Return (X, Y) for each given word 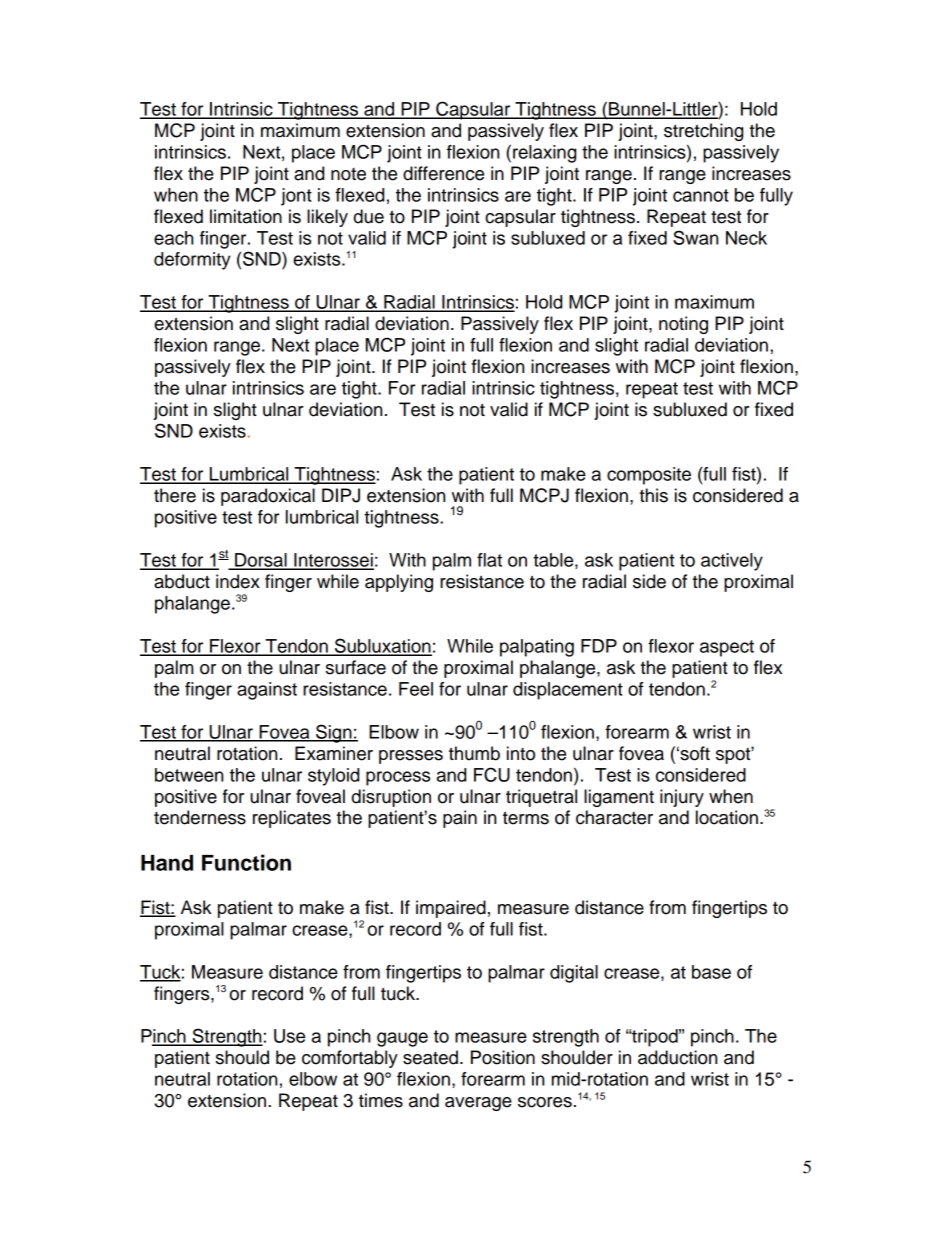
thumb (474, 753)
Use (289, 1036)
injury (682, 798)
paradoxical (268, 497)
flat (489, 560)
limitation (246, 216)
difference (443, 173)
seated (430, 1057)
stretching (703, 132)
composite (649, 476)
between (189, 775)
